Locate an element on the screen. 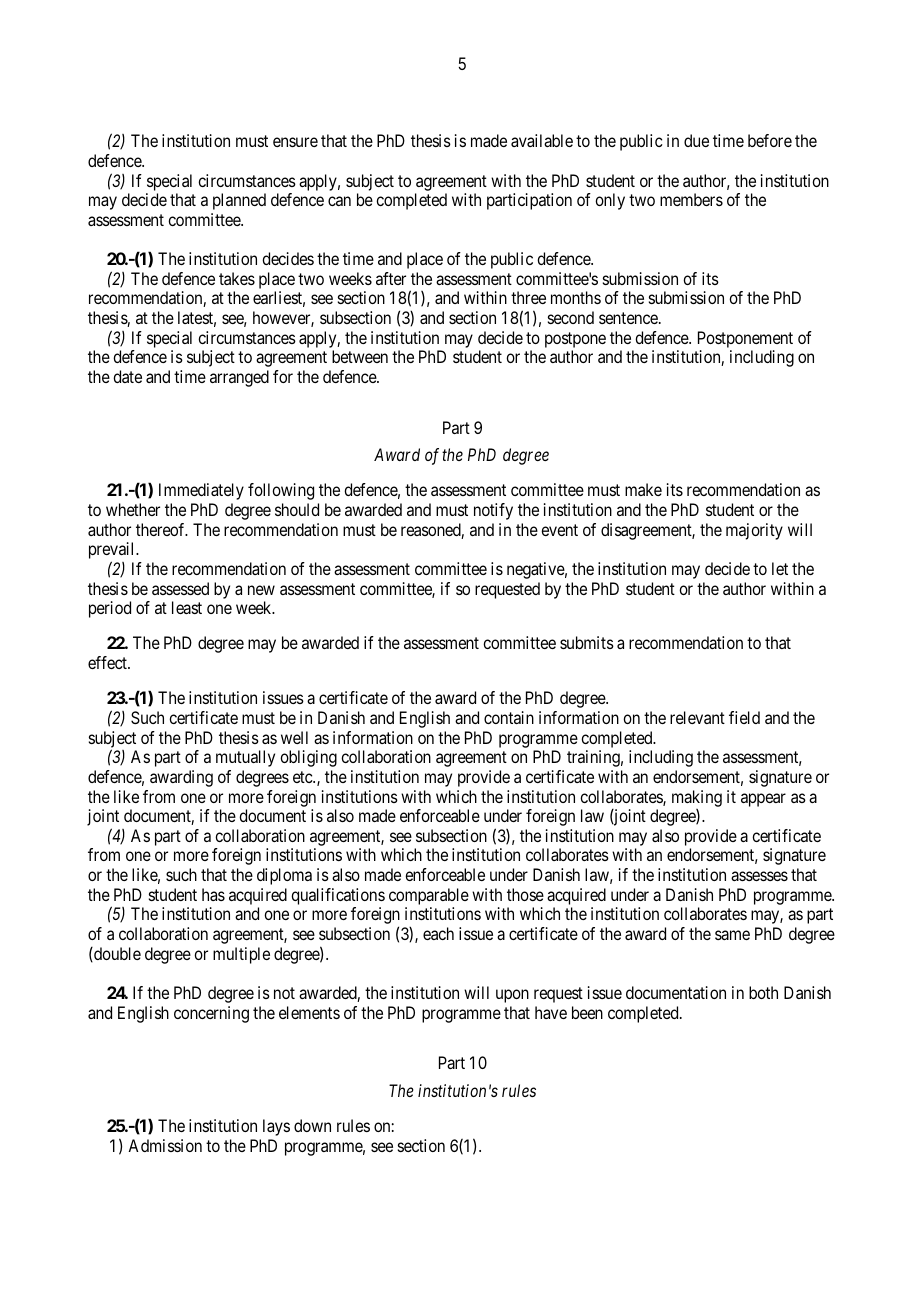 The image size is (924, 1308). can is located at coordinates (339, 201).
